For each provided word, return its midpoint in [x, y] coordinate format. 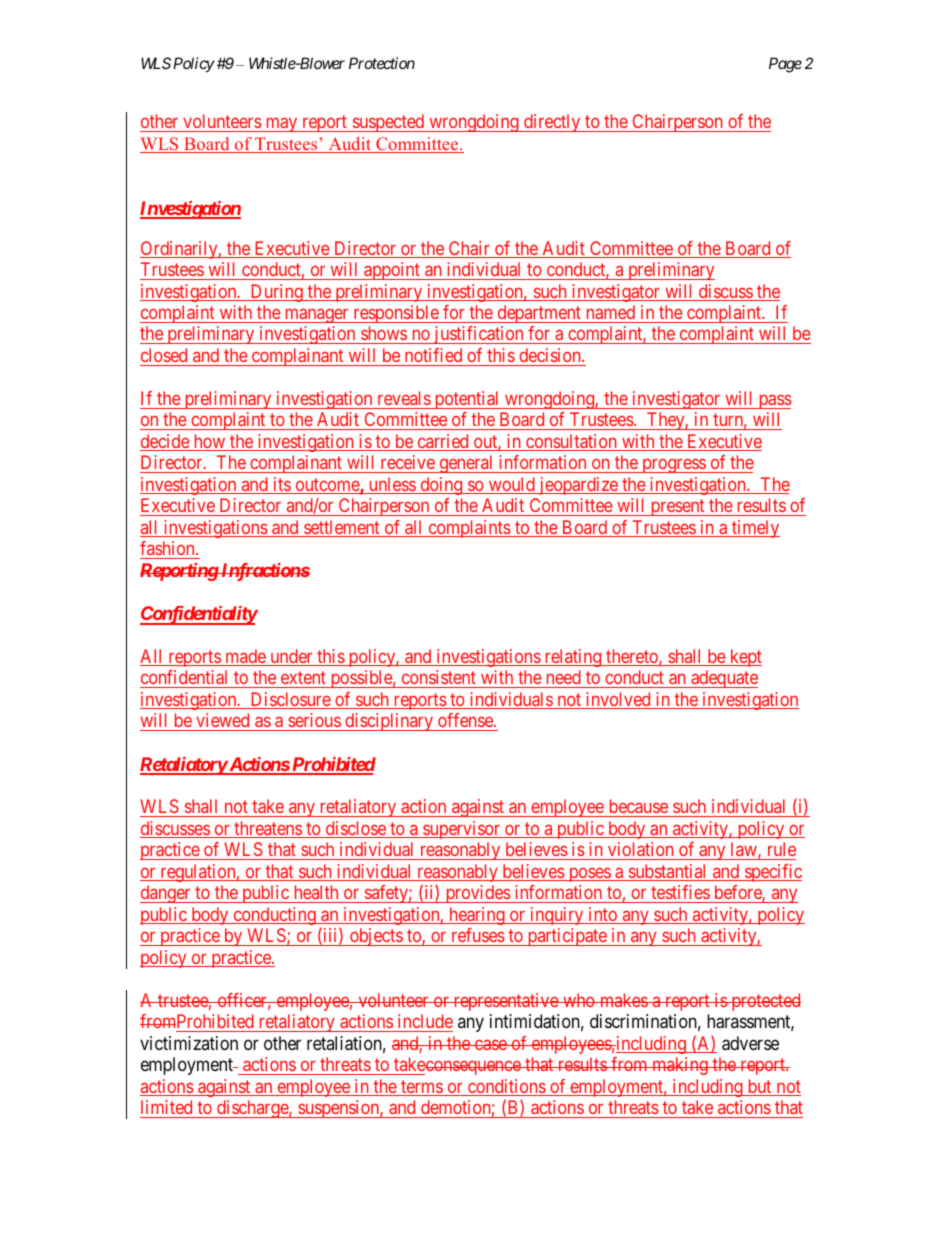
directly [552, 123]
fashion [168, 548]
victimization [189, 1043]
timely [755, 529]
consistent [439, 677]
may [281, 125]
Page [785, 65]
